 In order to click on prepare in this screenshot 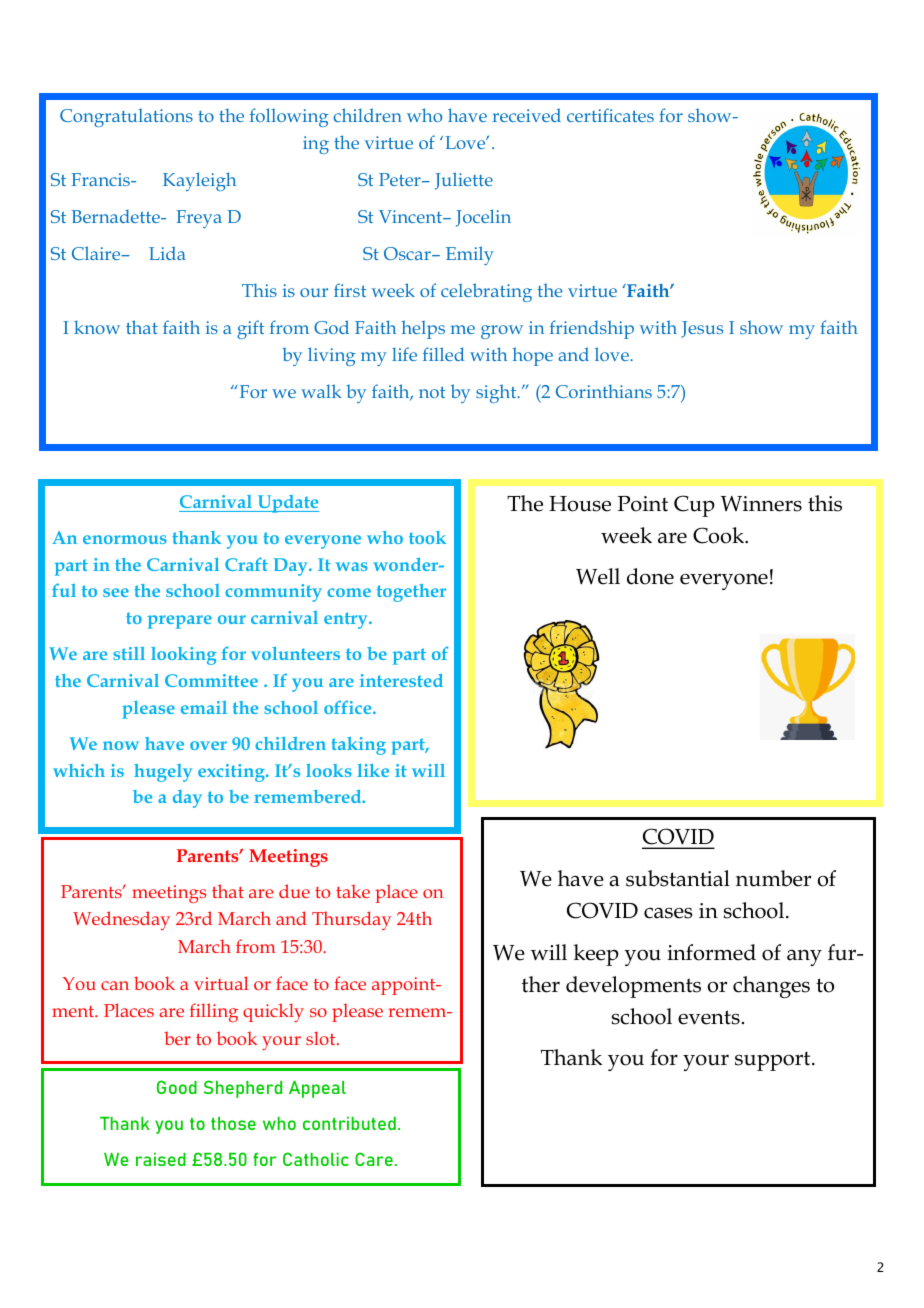, I will do `click(180, 622)`.
